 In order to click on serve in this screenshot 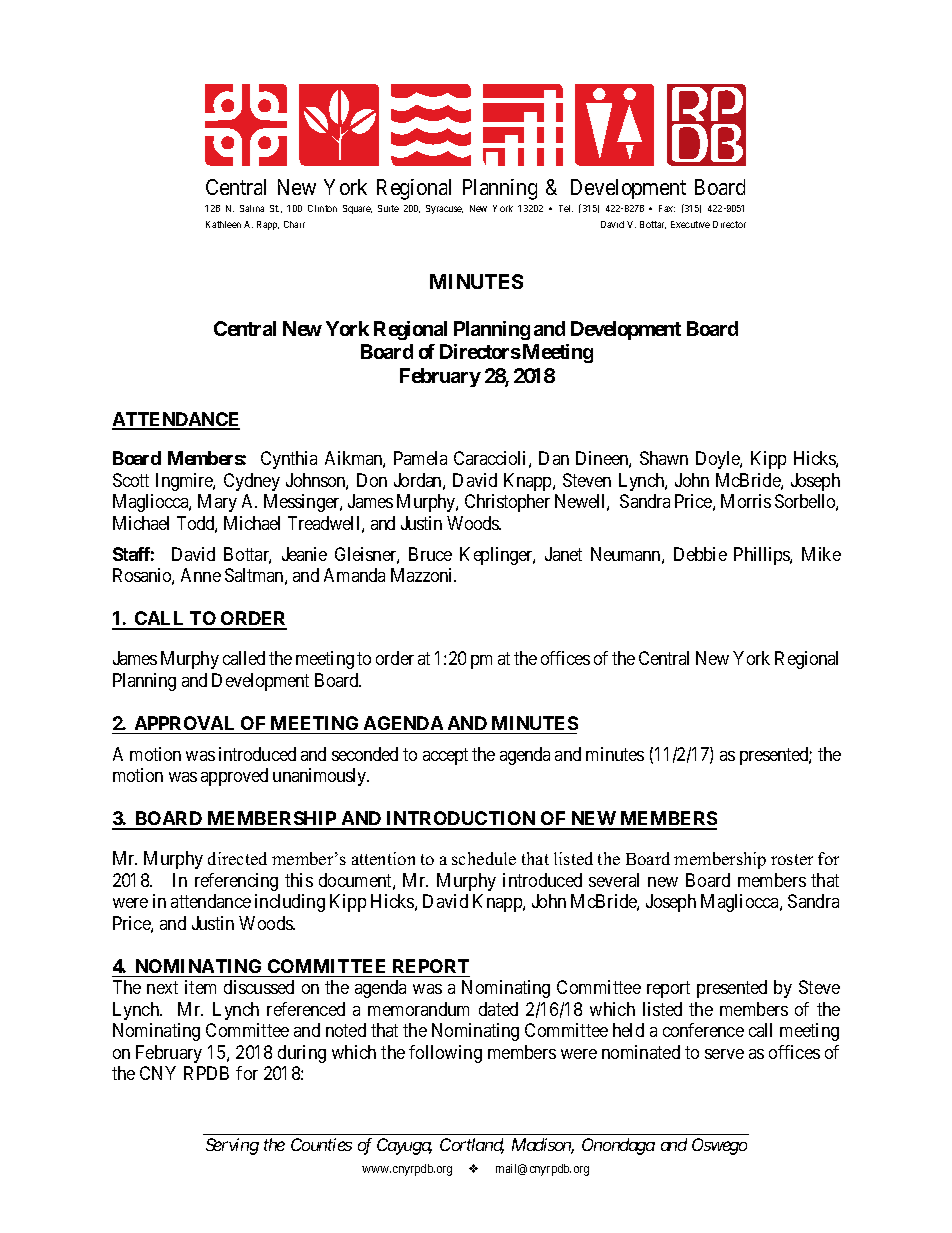, I will do `click(724, 1054)`.
